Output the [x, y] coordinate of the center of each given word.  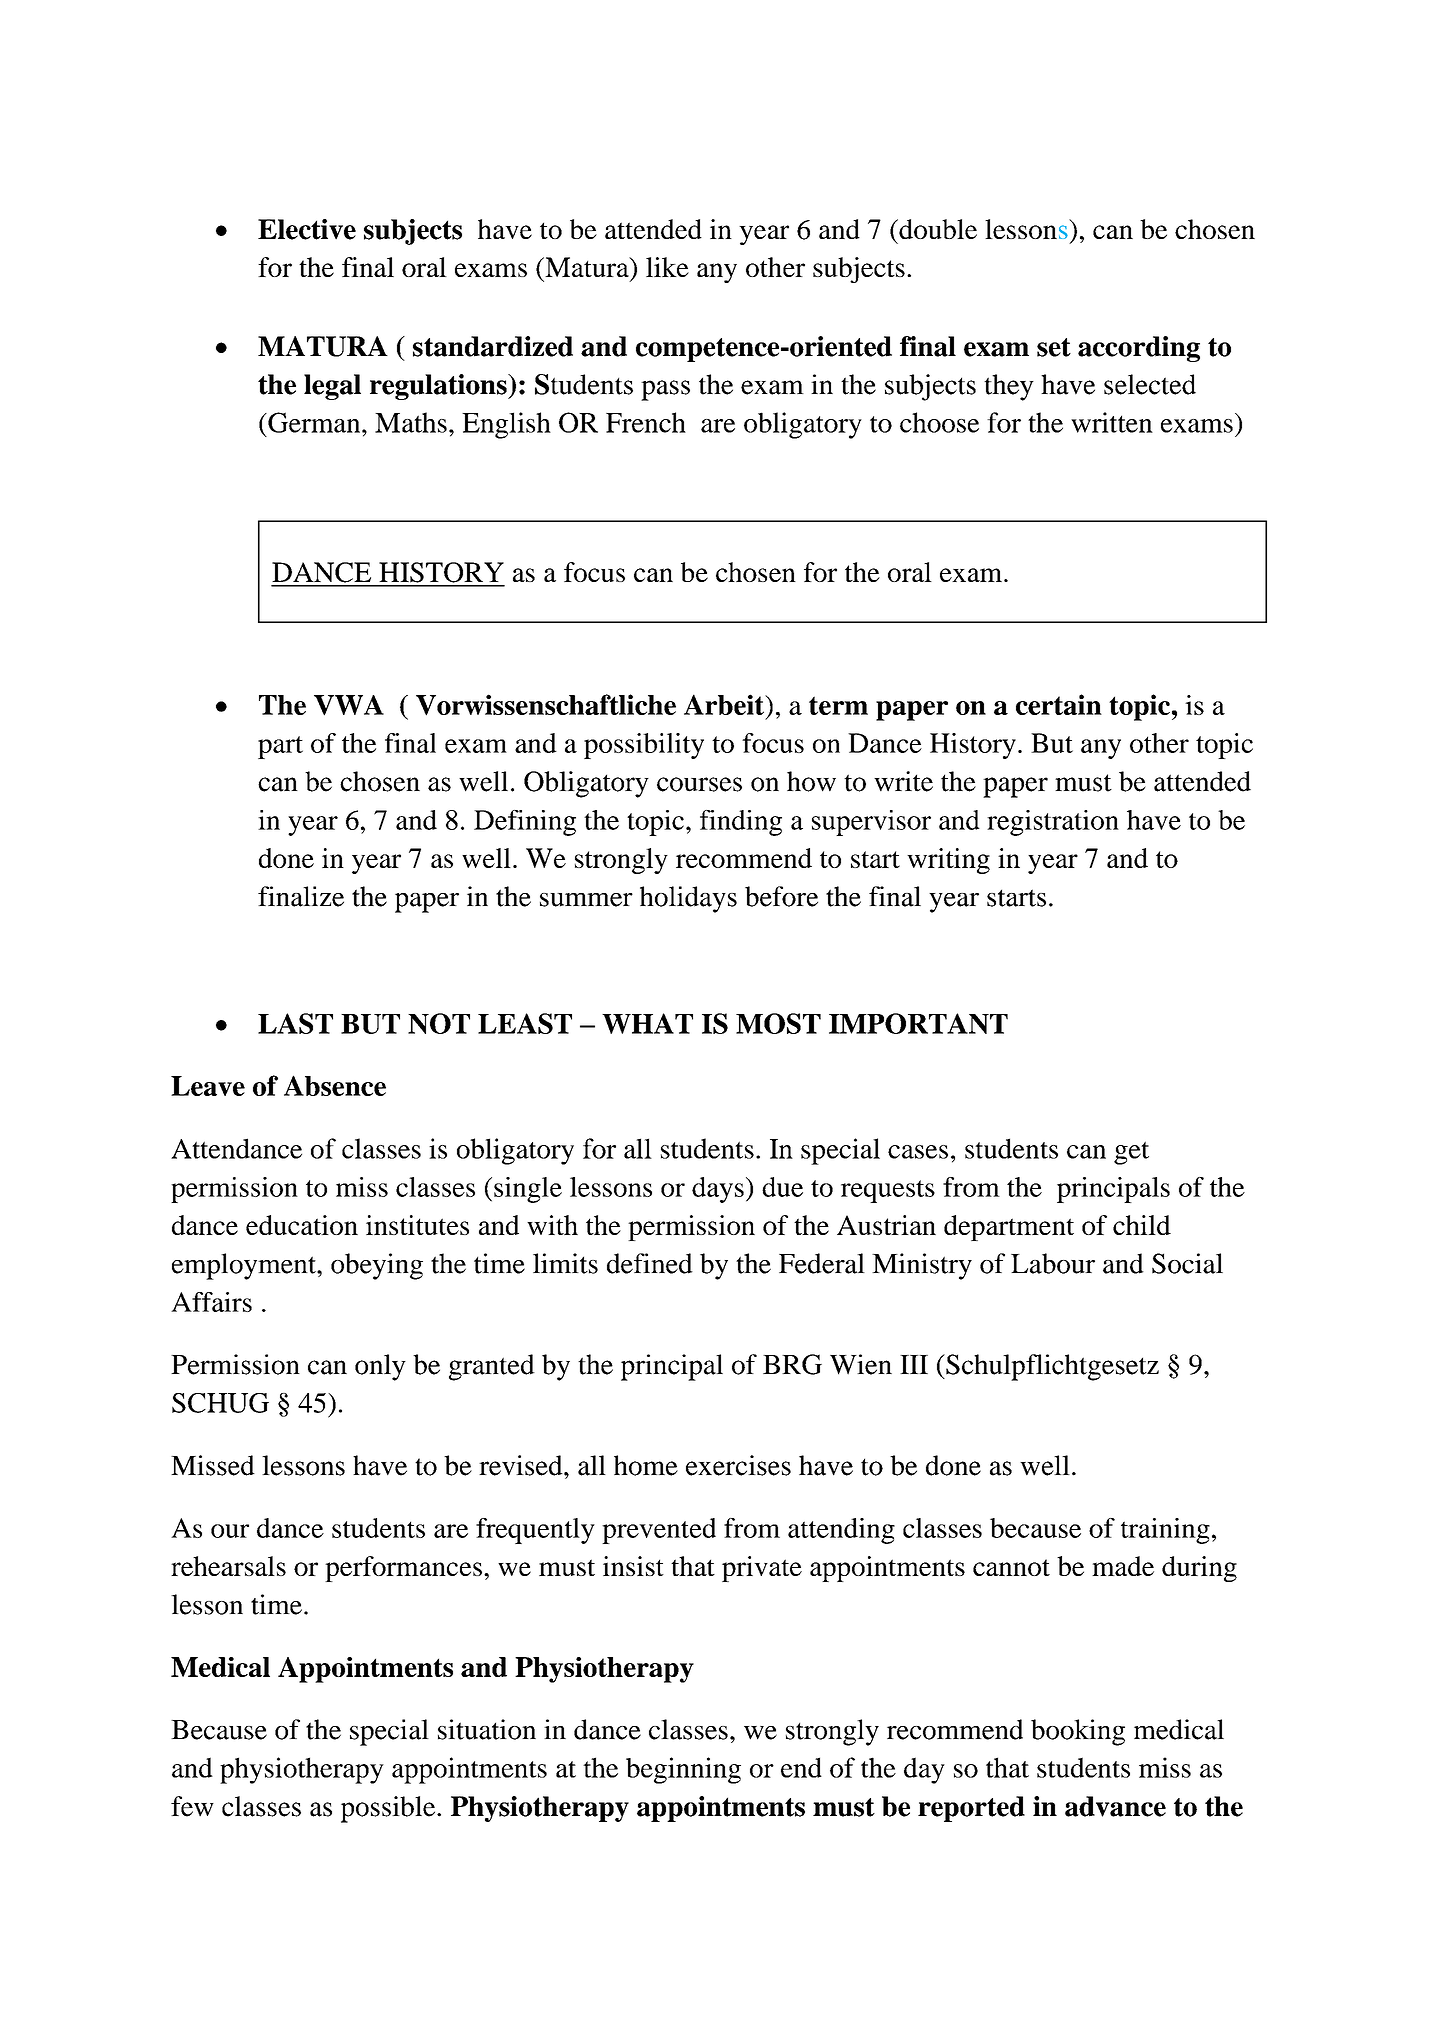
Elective [307, 229]
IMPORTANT [918, 1023]
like [667, 267]
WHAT [647, 1023]
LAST [295, 1023]
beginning [683, 1770]
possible [389, 1809]
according [1139, 349]
